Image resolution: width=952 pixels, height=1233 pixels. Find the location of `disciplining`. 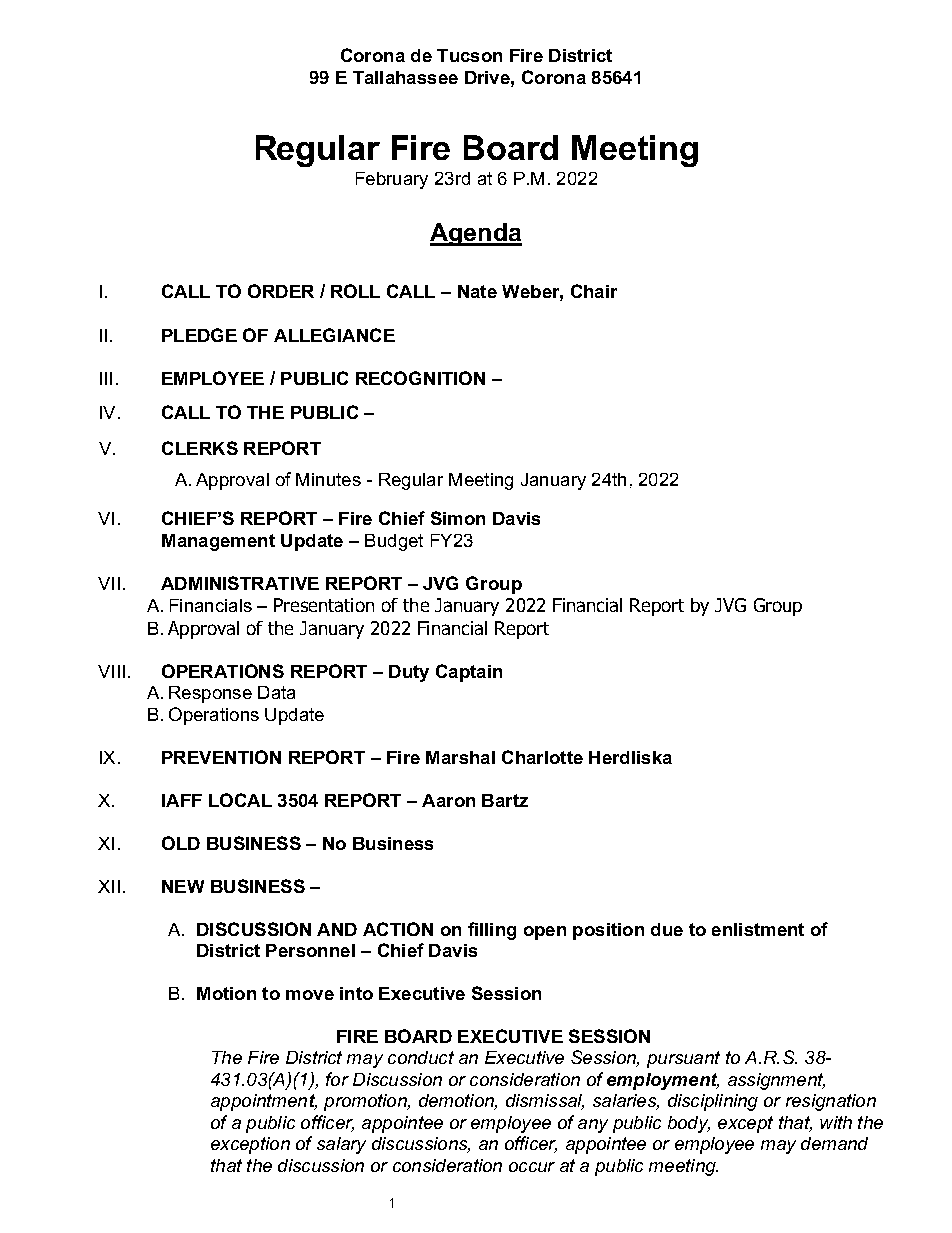

disciplining is located at coordinates (713, 1102).
